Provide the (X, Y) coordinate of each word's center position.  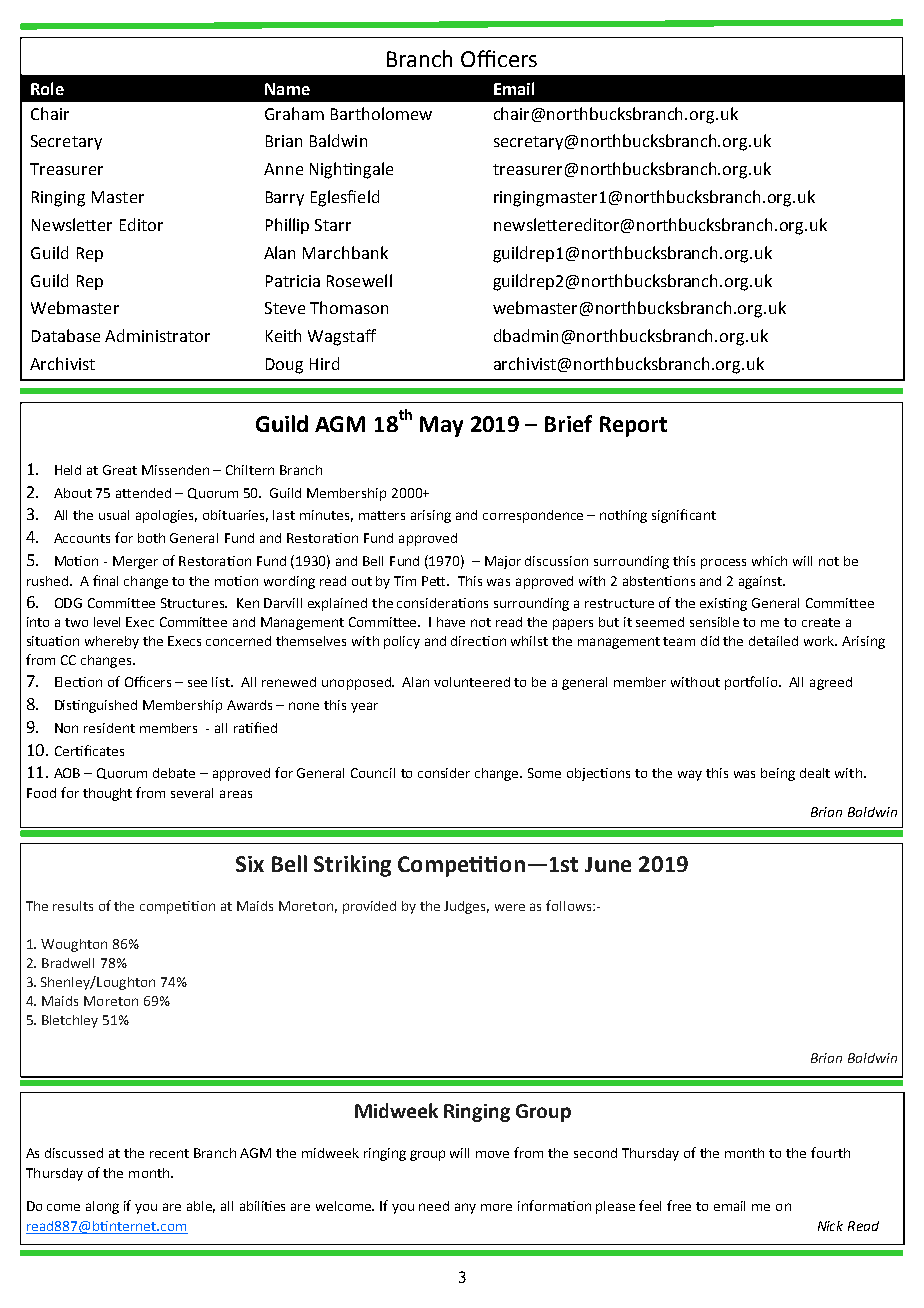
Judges (466, 907)
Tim (405, 581)
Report (633, 426)
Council (373, 773)
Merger (135, 562)
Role (47, 88)
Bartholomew (381, 113)
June (608, 864)
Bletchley (70, 1021)
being (778, 774)
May (441, 426)
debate (174, 773)
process (723, 563)
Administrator (157, 335)
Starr (333, 225)
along (102, 1207)
